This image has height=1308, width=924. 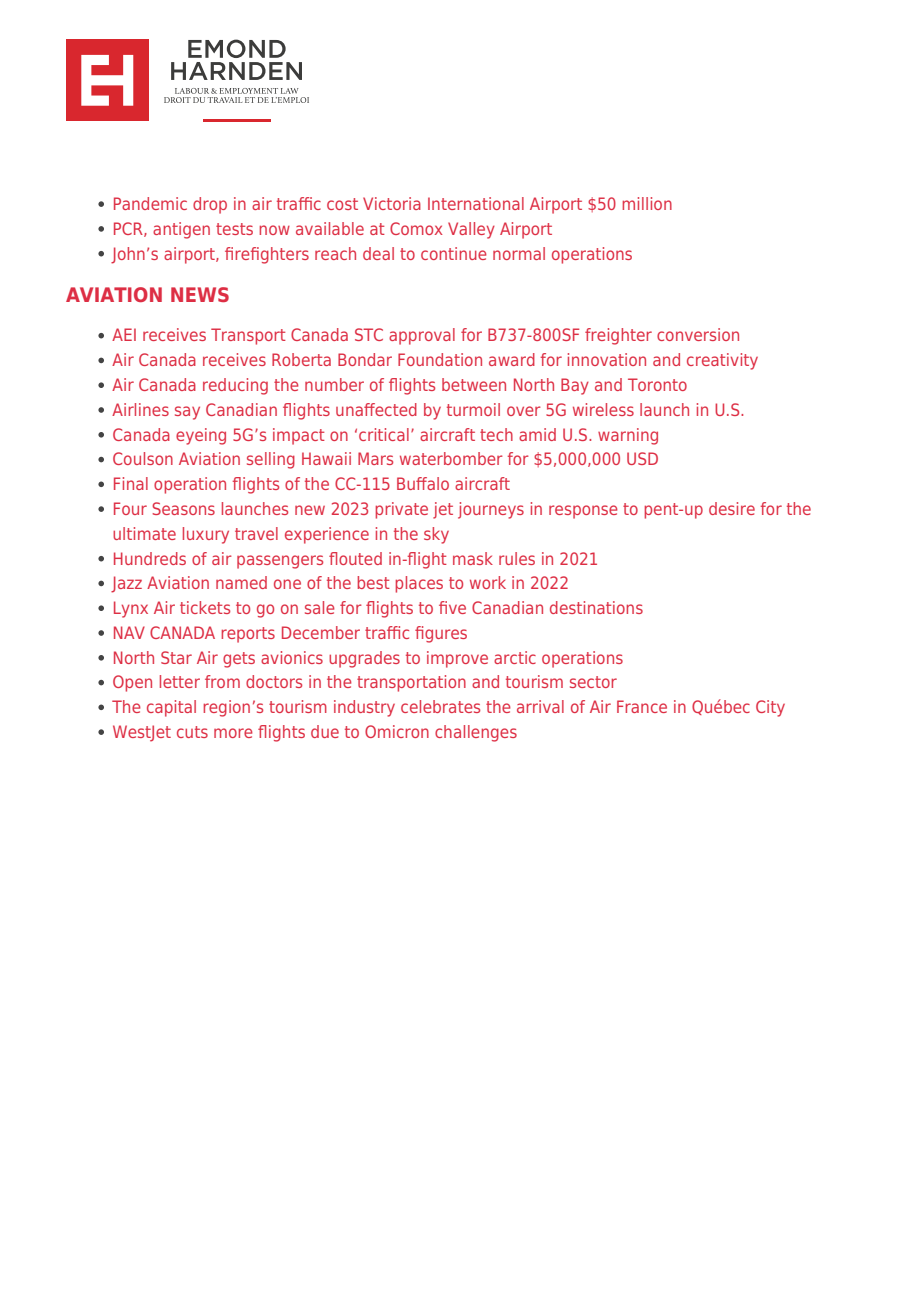 What do you see at coordinates (647, 203) in the image?
I see `million` at bounding box center [647, 203].
